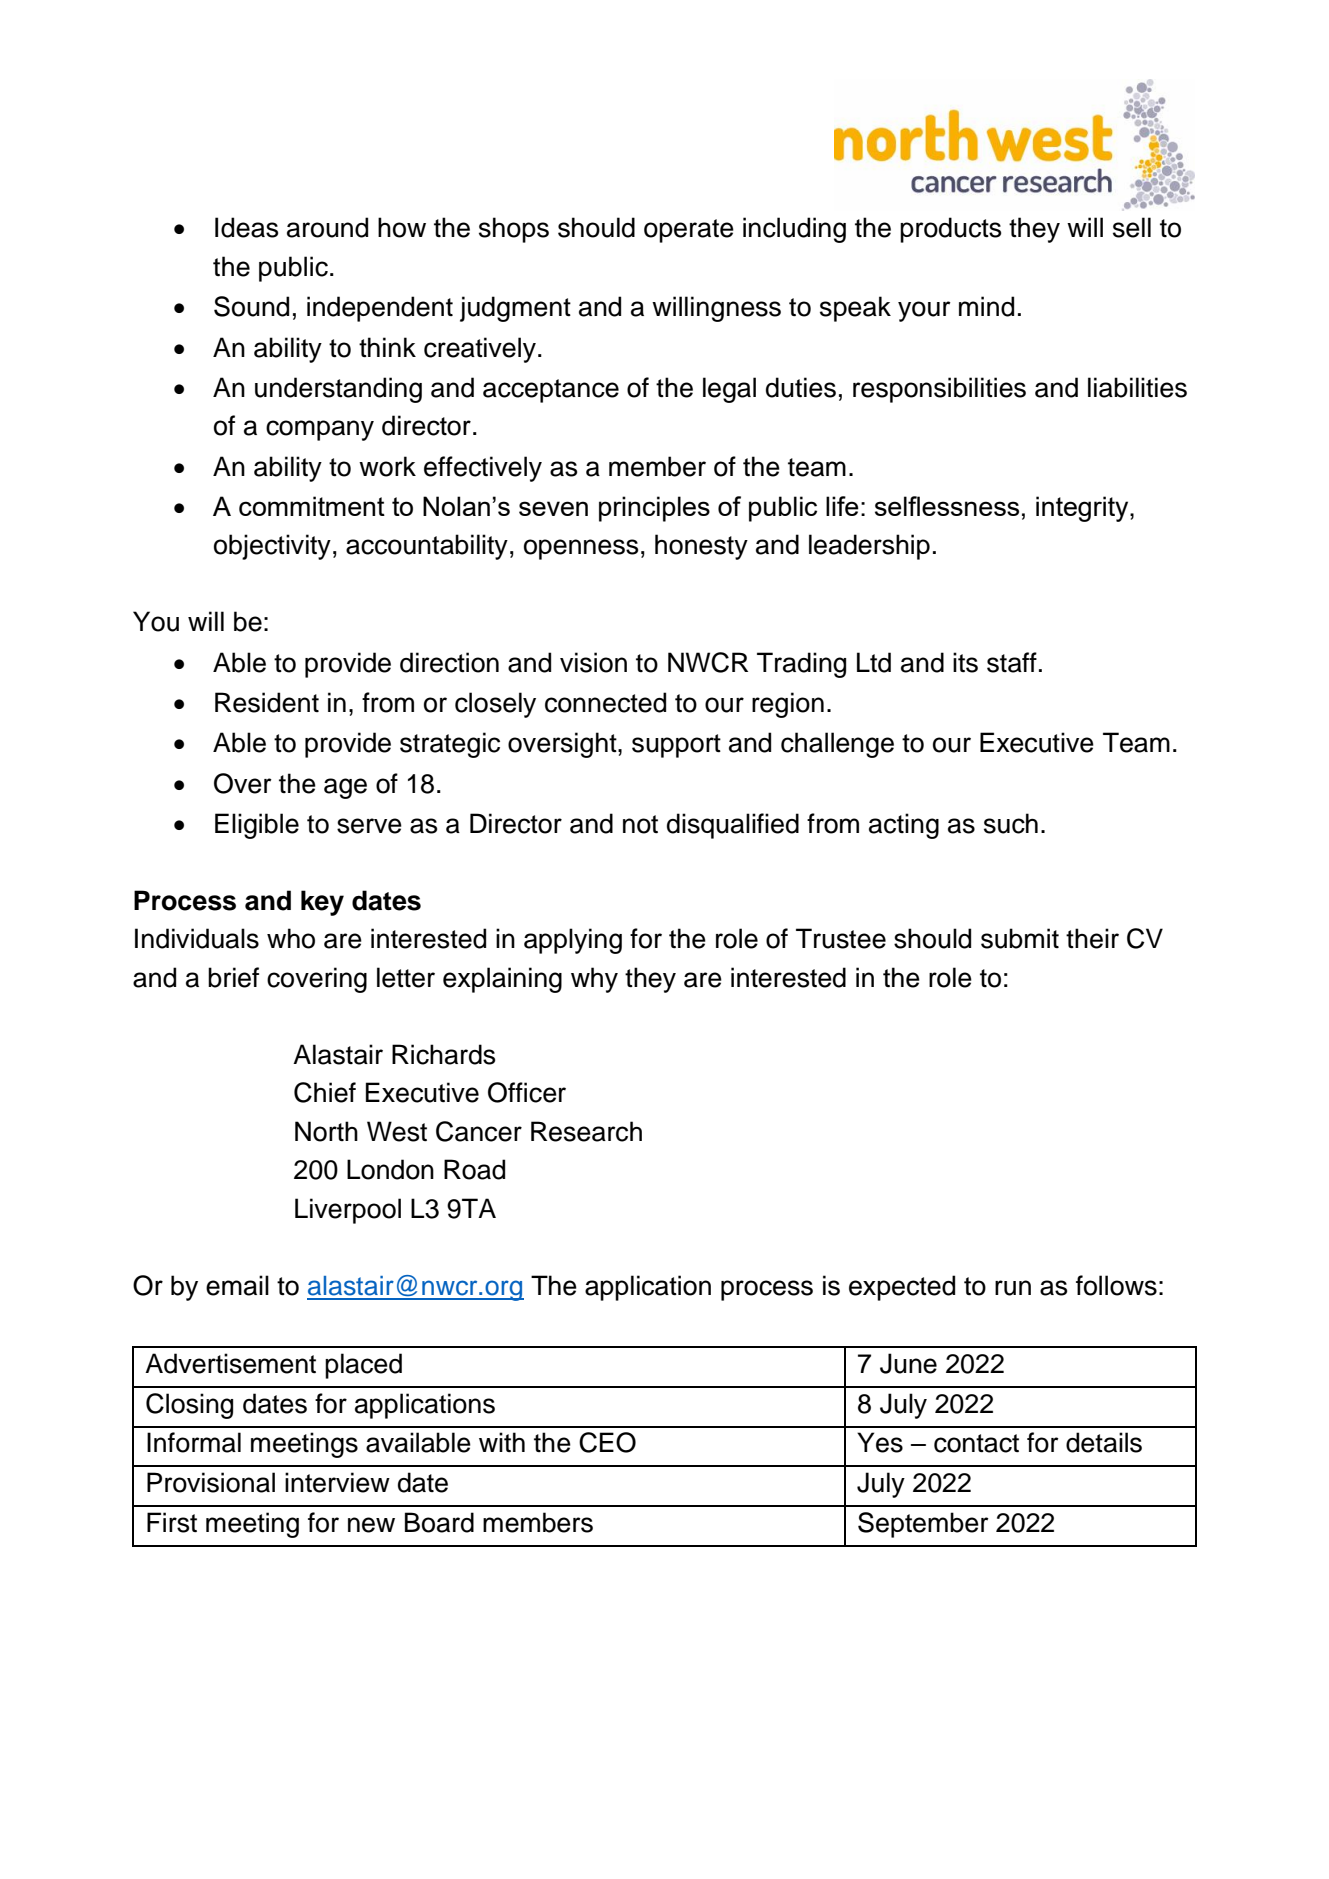 The width and height of the screenshot is (1329, 1879). What do you see at coordinates (1020, 938) in the screenshot?
I see `submit` at bounding box center [1020, 938].
